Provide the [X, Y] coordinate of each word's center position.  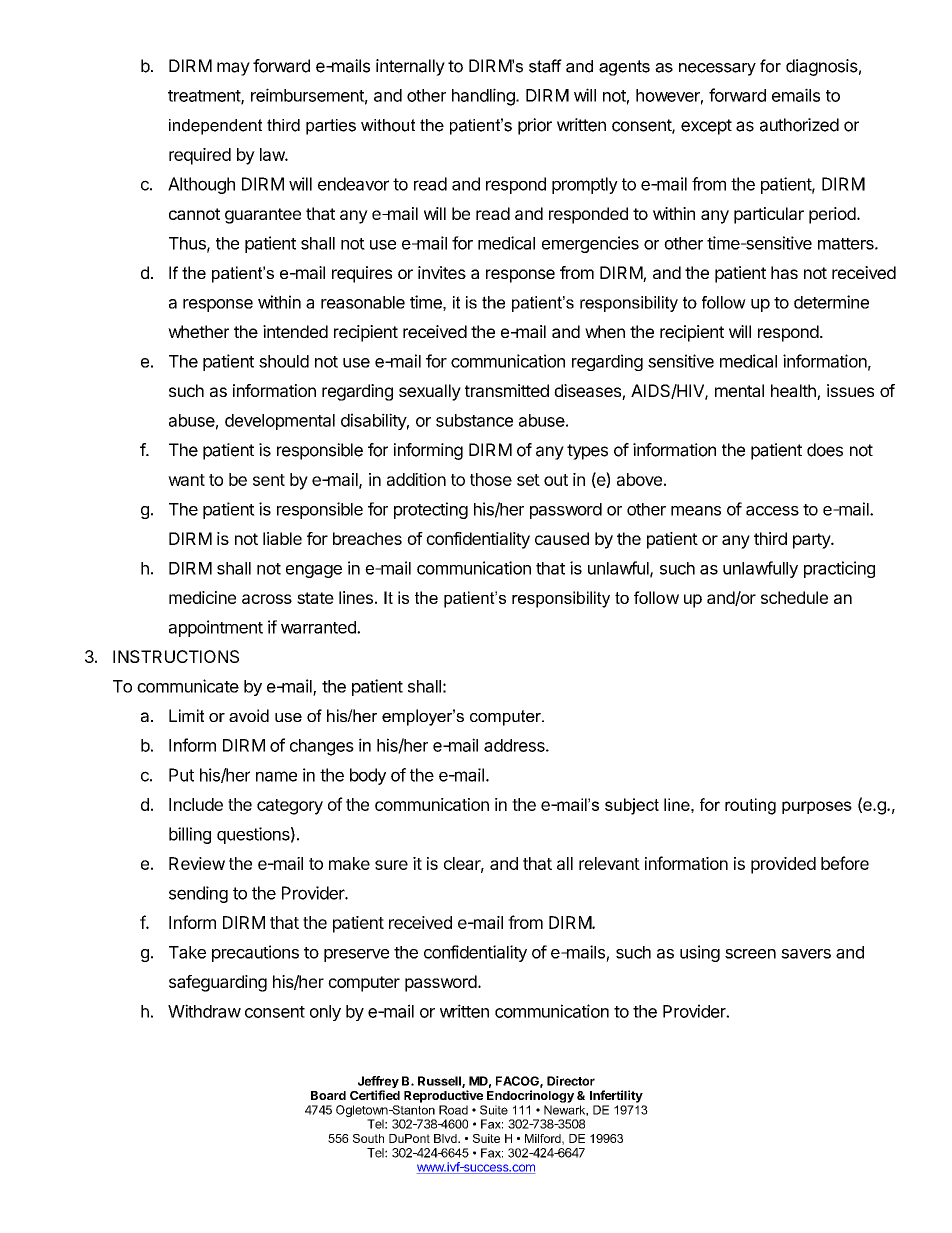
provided [783, 865]
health [794, 392]
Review [197, 863]
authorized [799, 125]
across [267, 599]
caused [562, 538]
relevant [609, 863]
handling [484, 97]
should [284, 361]
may [233, 69]
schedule [794, 597]
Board [328, 1095]
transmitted [507, 390]
